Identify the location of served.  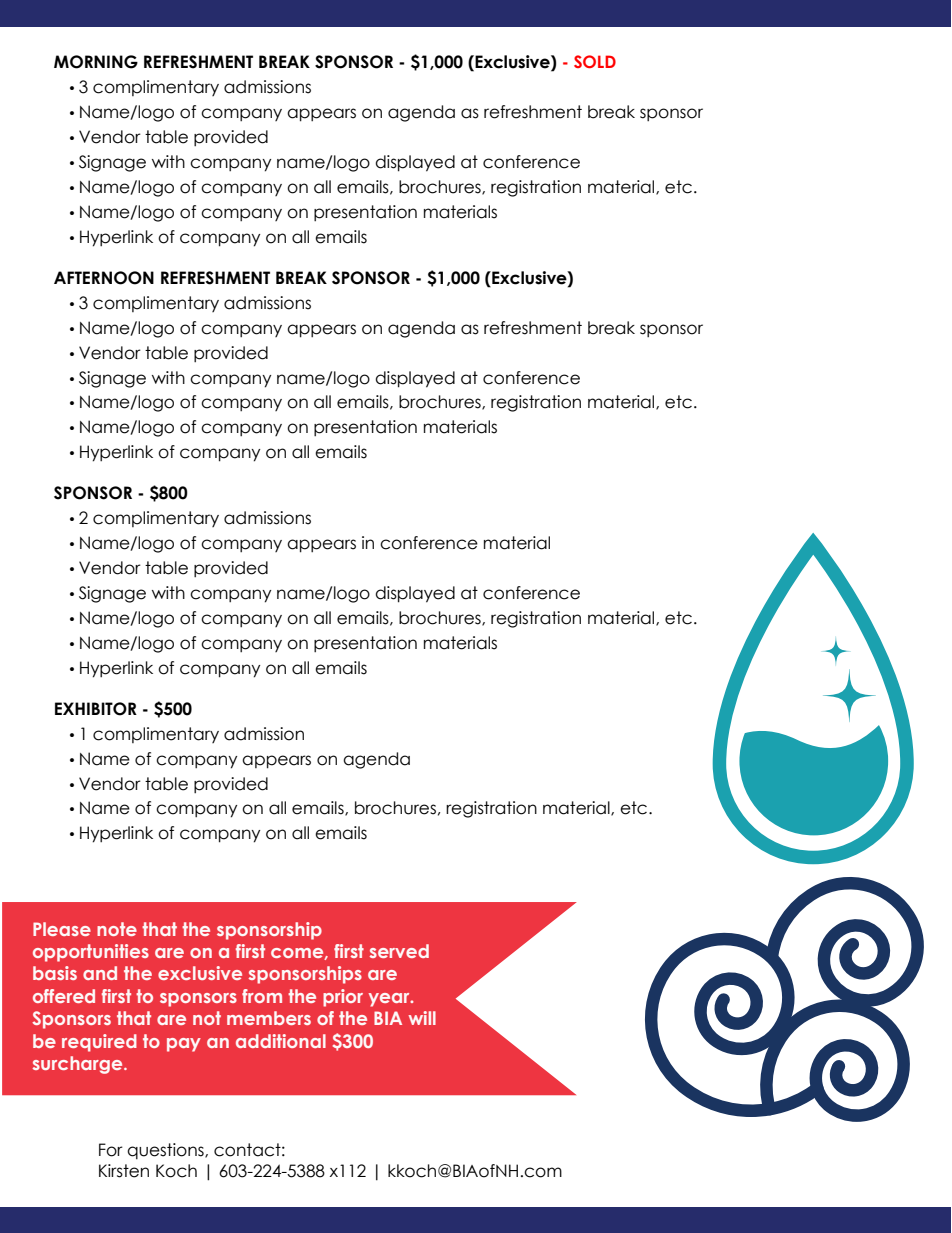
(399, 951).
